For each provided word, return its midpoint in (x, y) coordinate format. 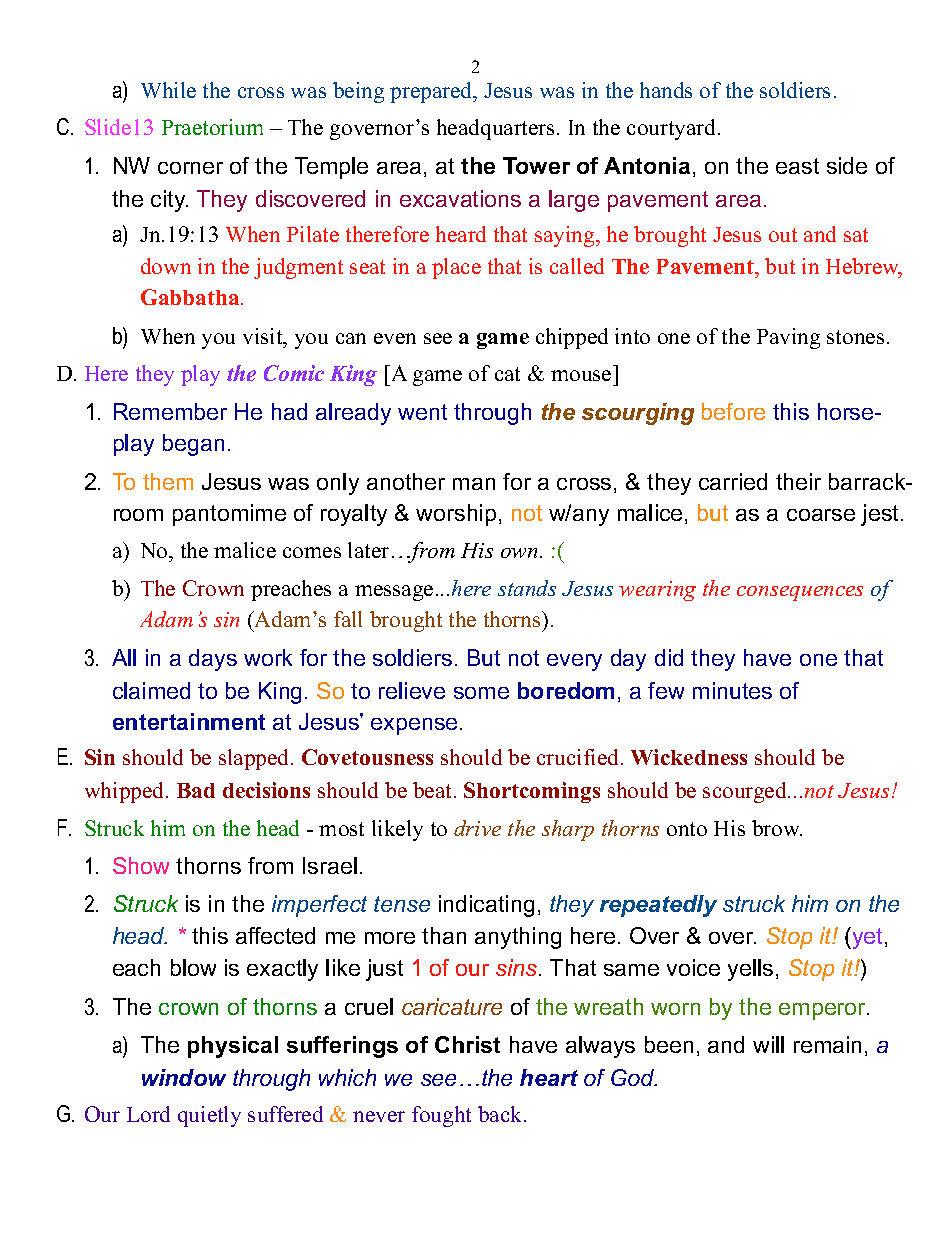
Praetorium (212, 127)
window (184, 1077)
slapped (255, 759)
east (797, 166)
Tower (536, 165)
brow (777, 828)
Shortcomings (532, 792)
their (798, 481)
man (474, 484)
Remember (170, 411)
